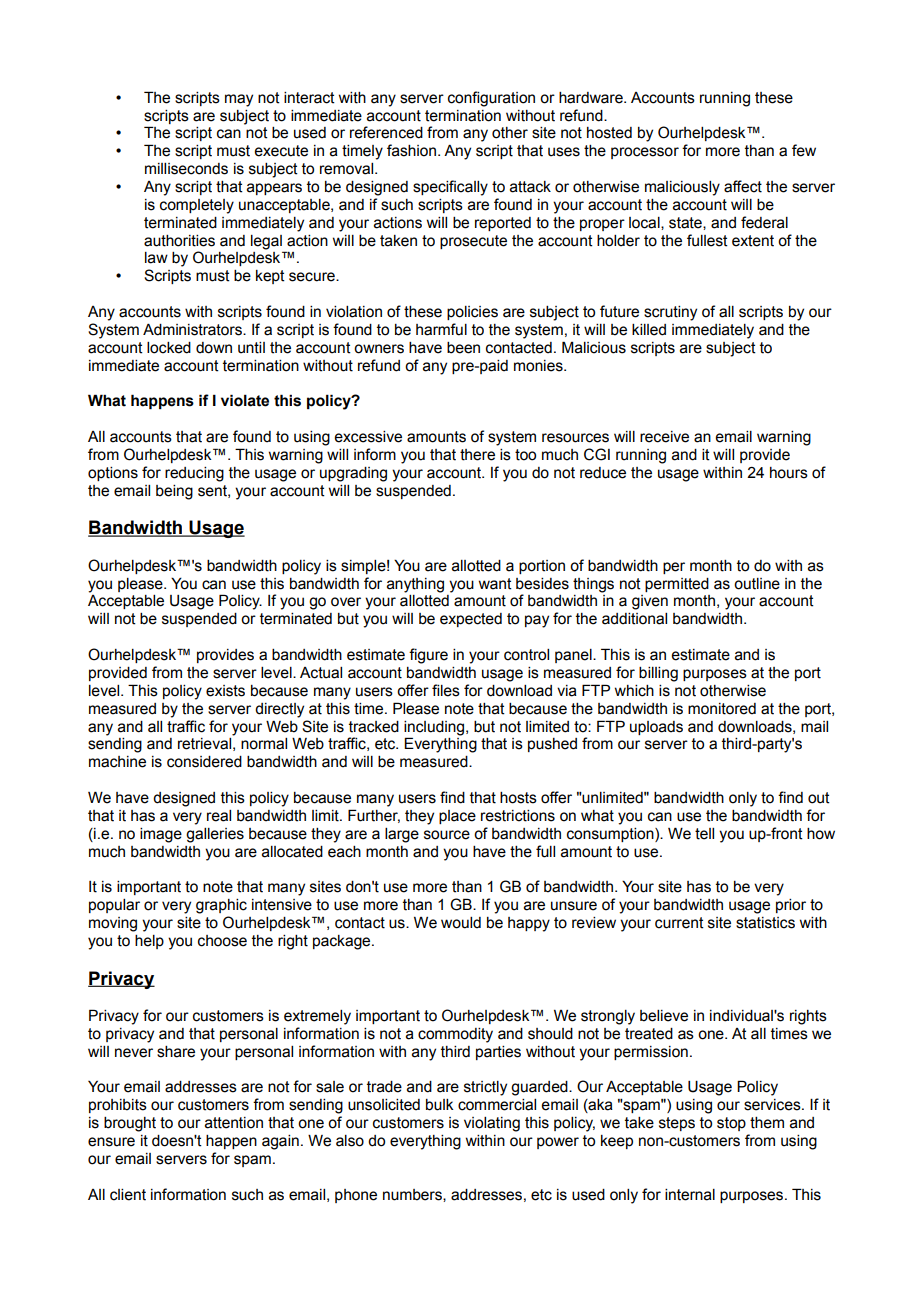 This screenshot has height=1308, width=924. What do you see at coordinates (743, 186) in the screenshot?
I see `affect` at bounding box center [743, 186].
